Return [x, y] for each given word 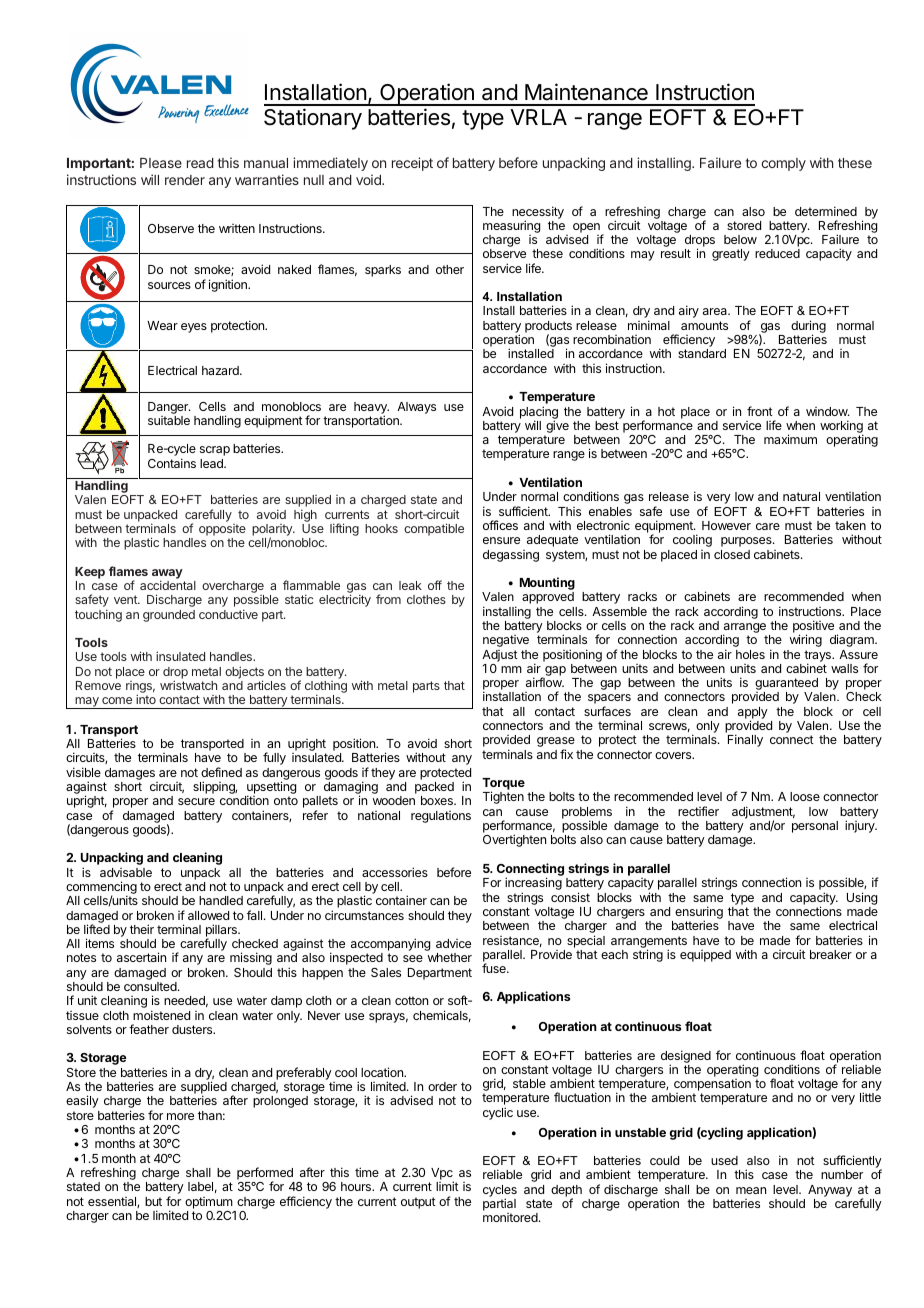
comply [783, 164]
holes [750, 654]
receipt [412, 164]
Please [161, 163]
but [153, 1201]
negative [506, 641]
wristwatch [188, 685]
